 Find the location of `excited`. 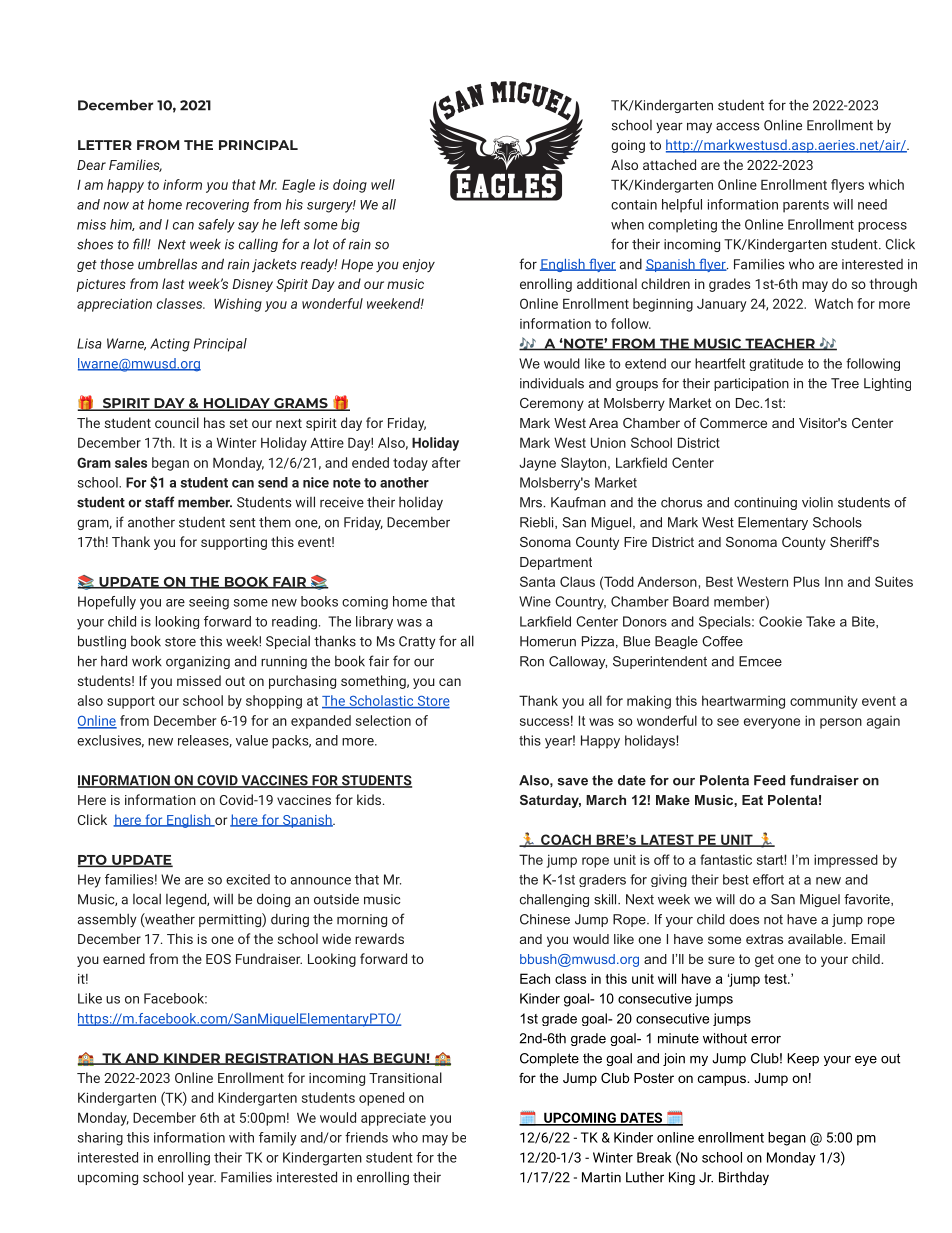

excited is located at coordinates (248, 879).
